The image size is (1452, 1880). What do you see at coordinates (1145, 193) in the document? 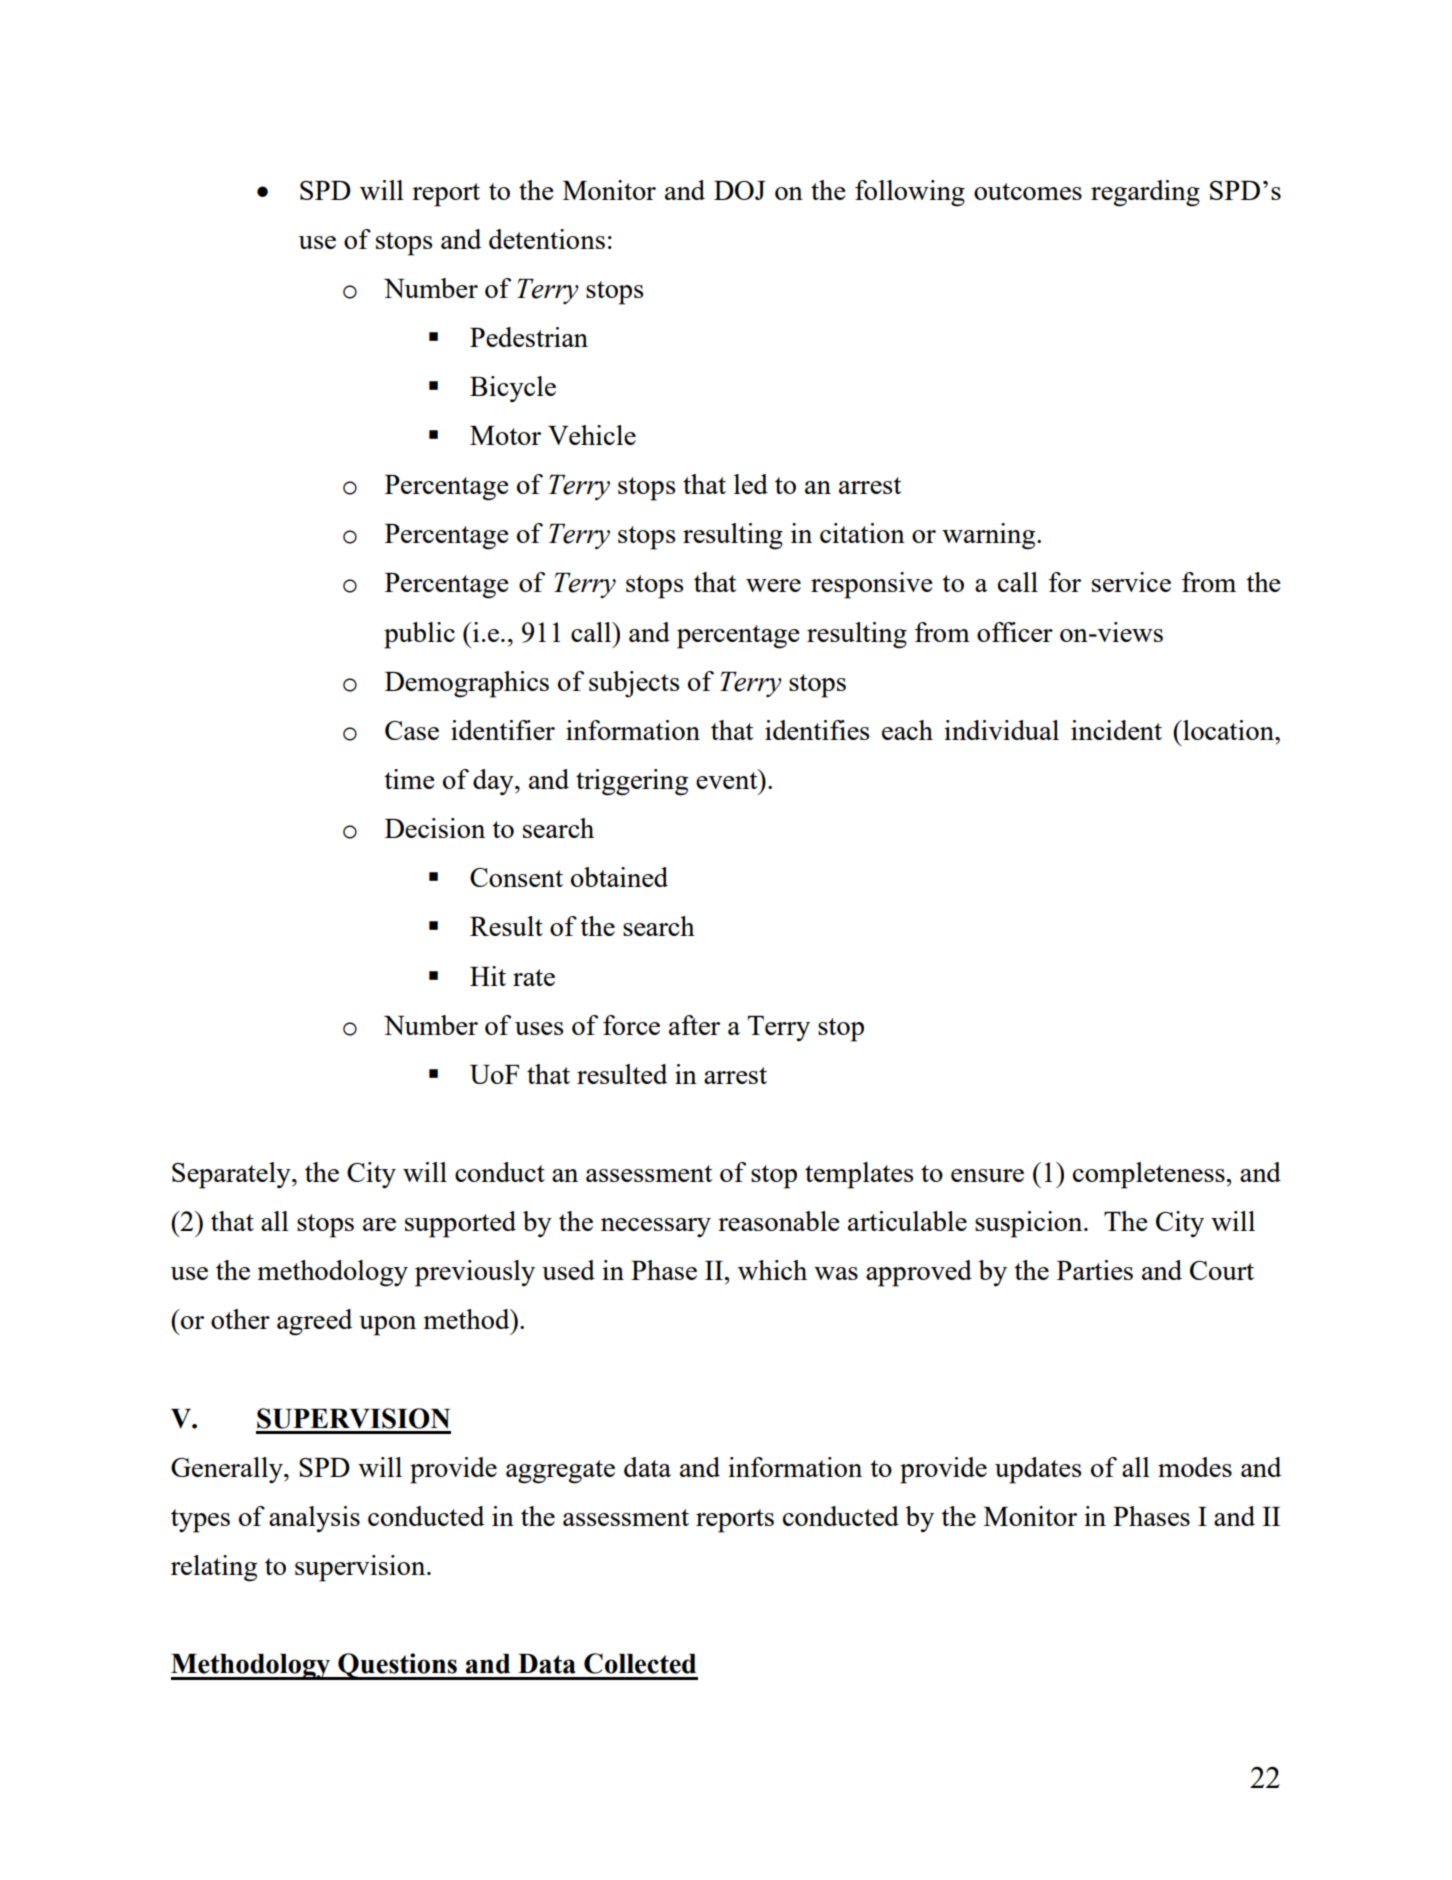
I see `regarding` at bounding box center [1145, 193].
